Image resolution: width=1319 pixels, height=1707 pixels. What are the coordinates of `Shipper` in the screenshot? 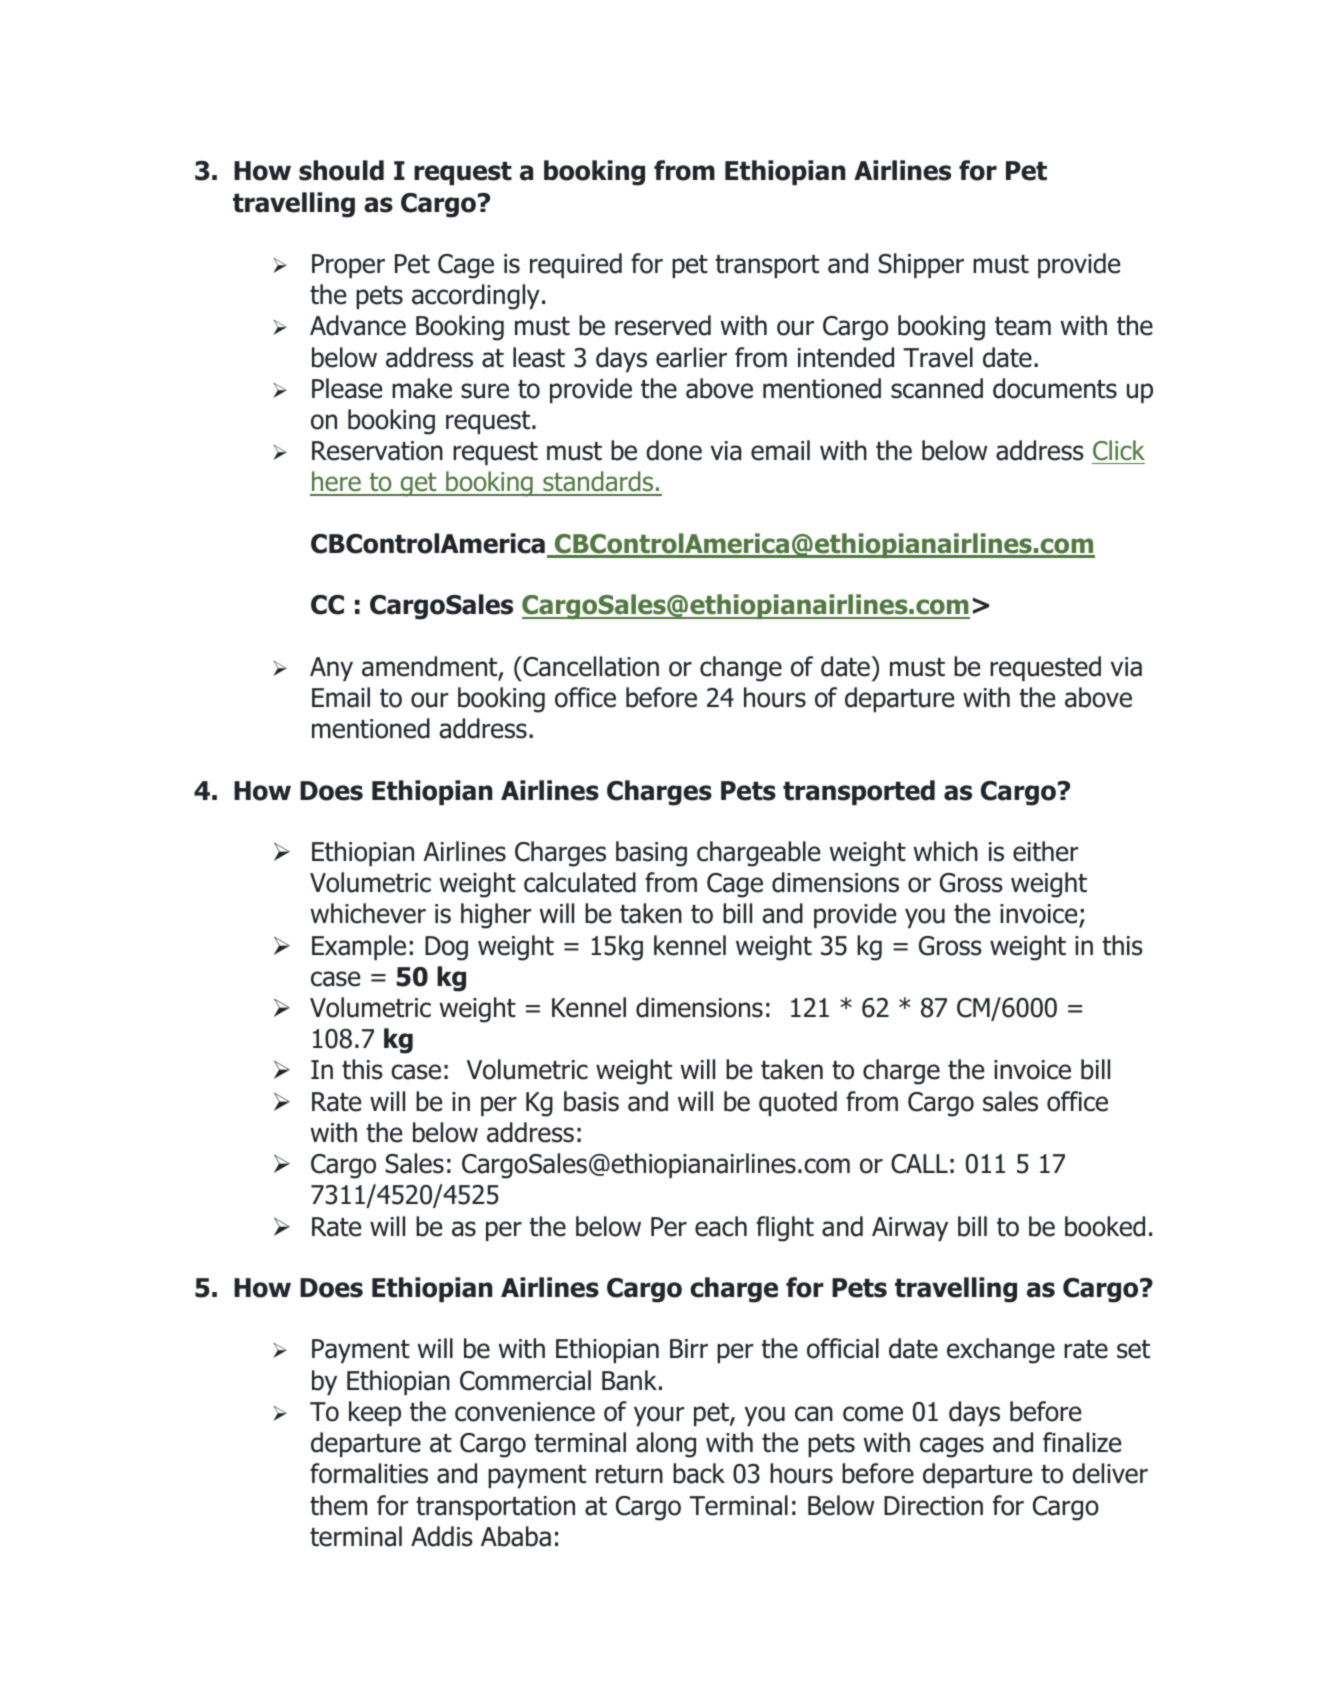 It's located at (921, 265).
